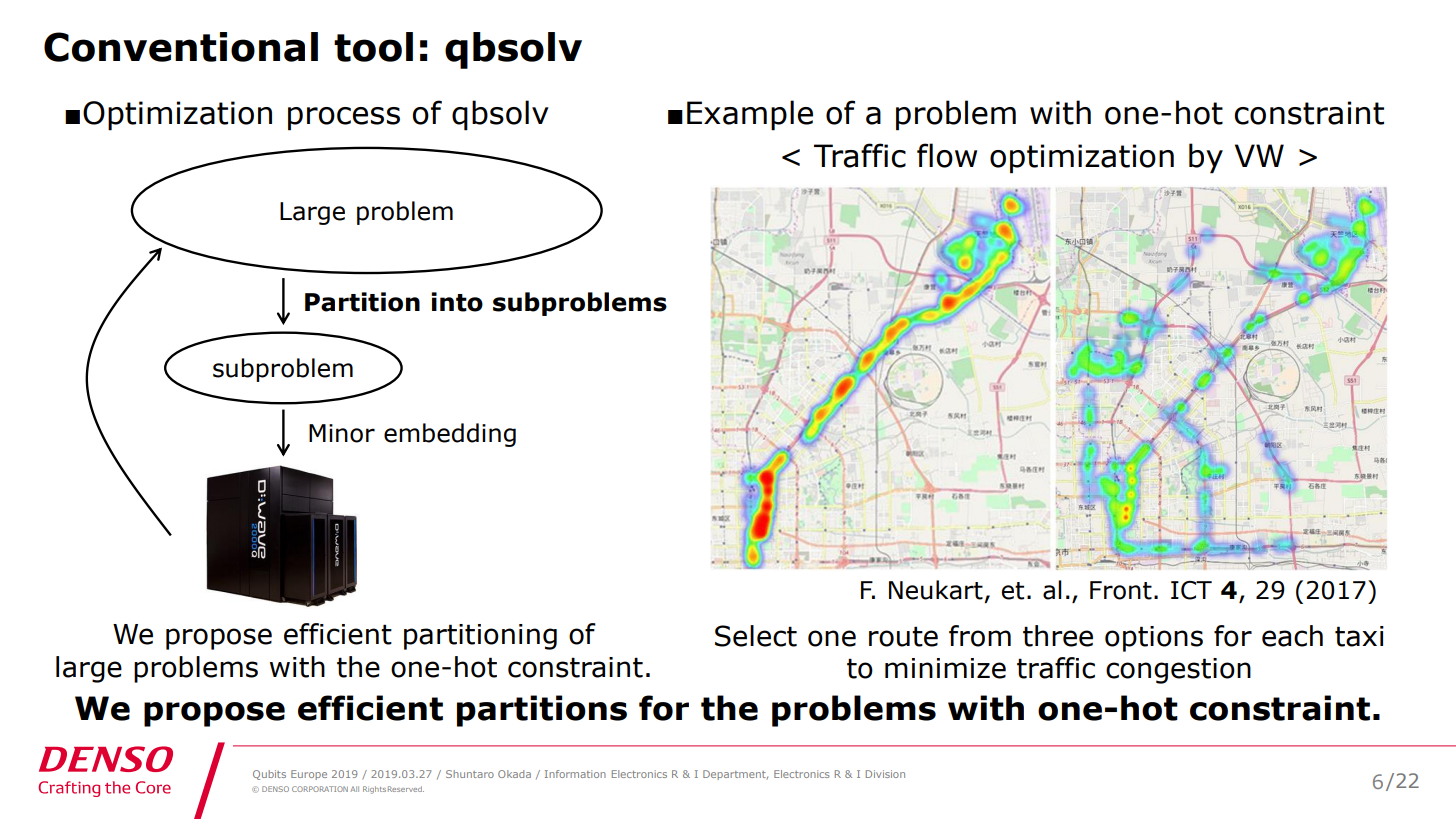 This page has width=1456, height=819. Describe the element at coordinates (1292, 636) in the page. I see `each` at that location.
